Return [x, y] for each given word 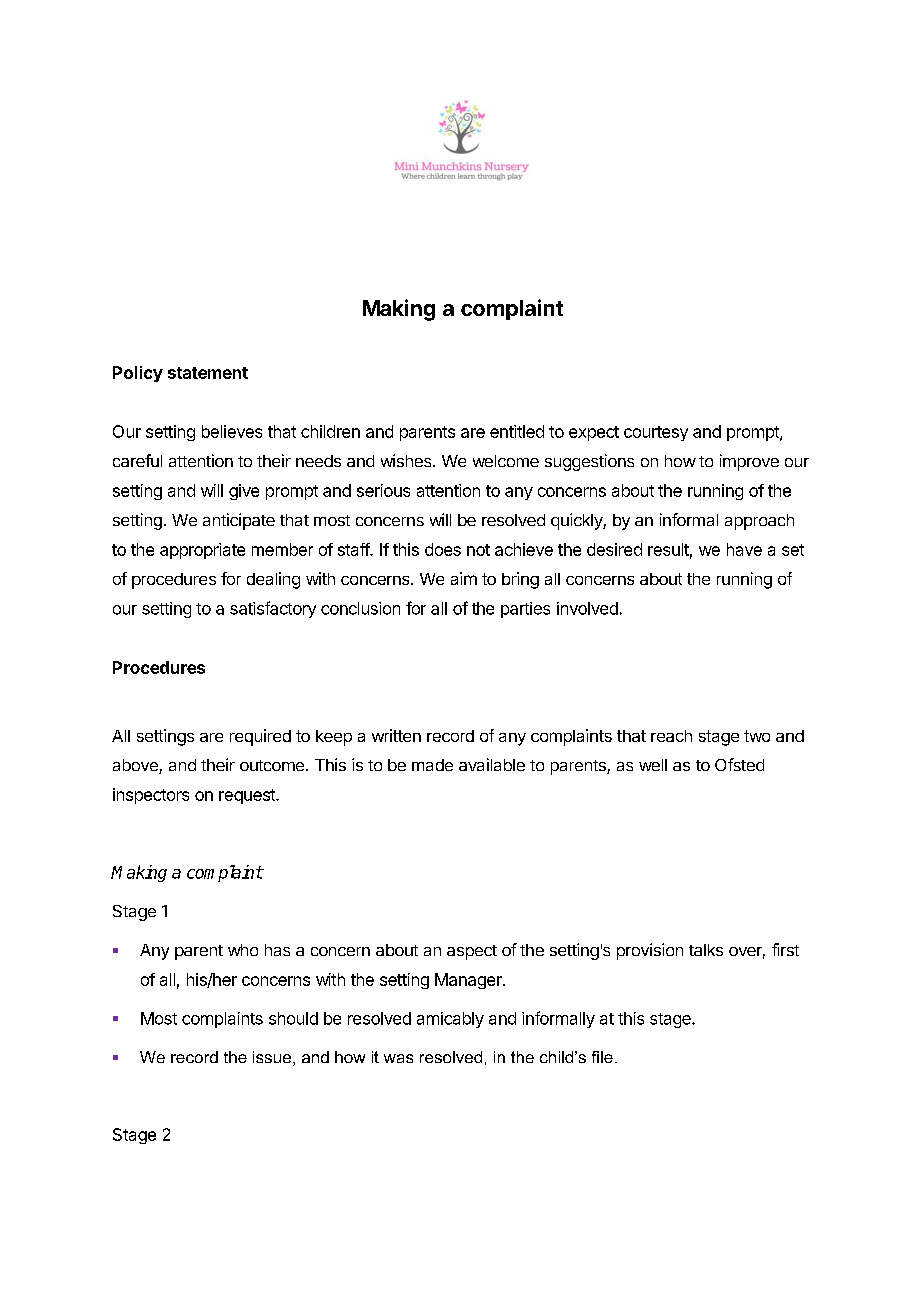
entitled [517, 431]
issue [272, 1057]
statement [208, 373]
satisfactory [273, 609]
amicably [450, 1020]
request [248, 796]
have [744, 549]
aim [464, 578]
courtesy [656, 433]
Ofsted [739, 764]
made [432, 765]
